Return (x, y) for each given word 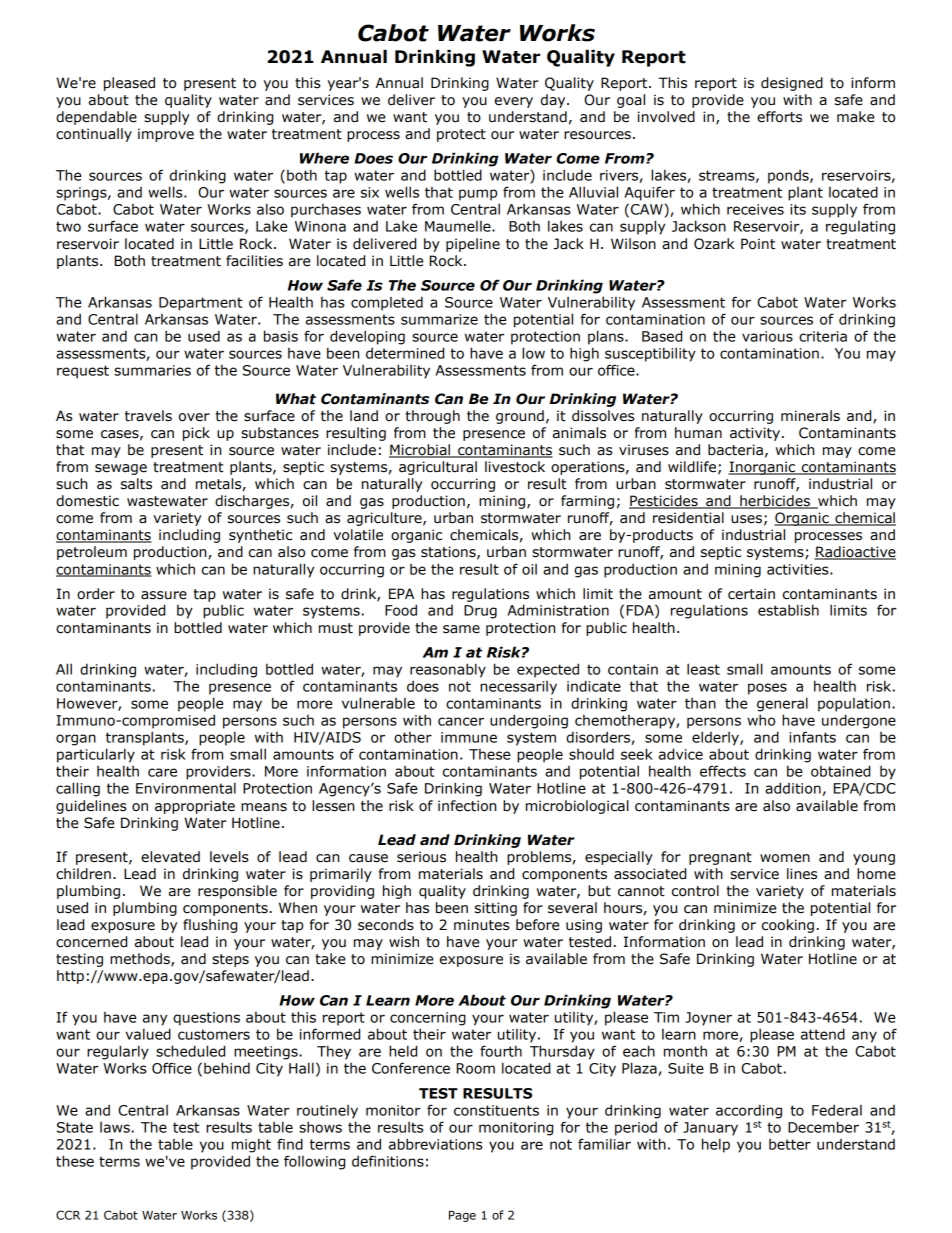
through (433, 417)
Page (462, 1216)
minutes (482, 925)
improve (166, 135)
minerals (810, 416)
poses (767, 689)
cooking (788, 926)
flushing (210, 926)
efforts (779, 117)
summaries (152, 370)
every (514, 102)
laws (115, 1127)
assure (164, 595)
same (461, 629)
